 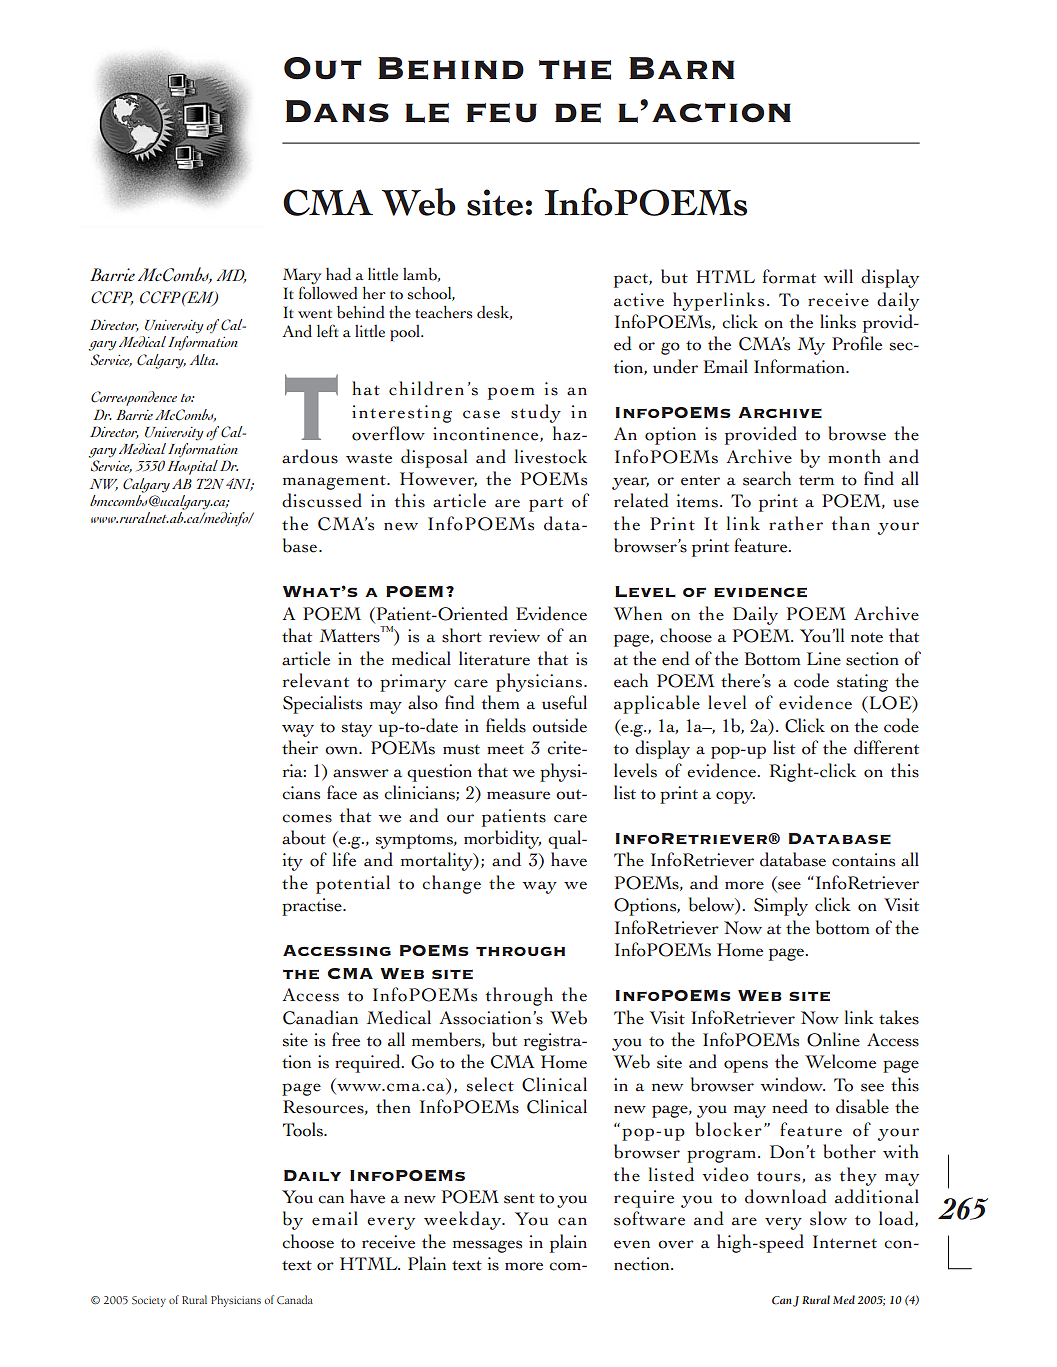 I want to click on will, so click(x=838, y=276).
